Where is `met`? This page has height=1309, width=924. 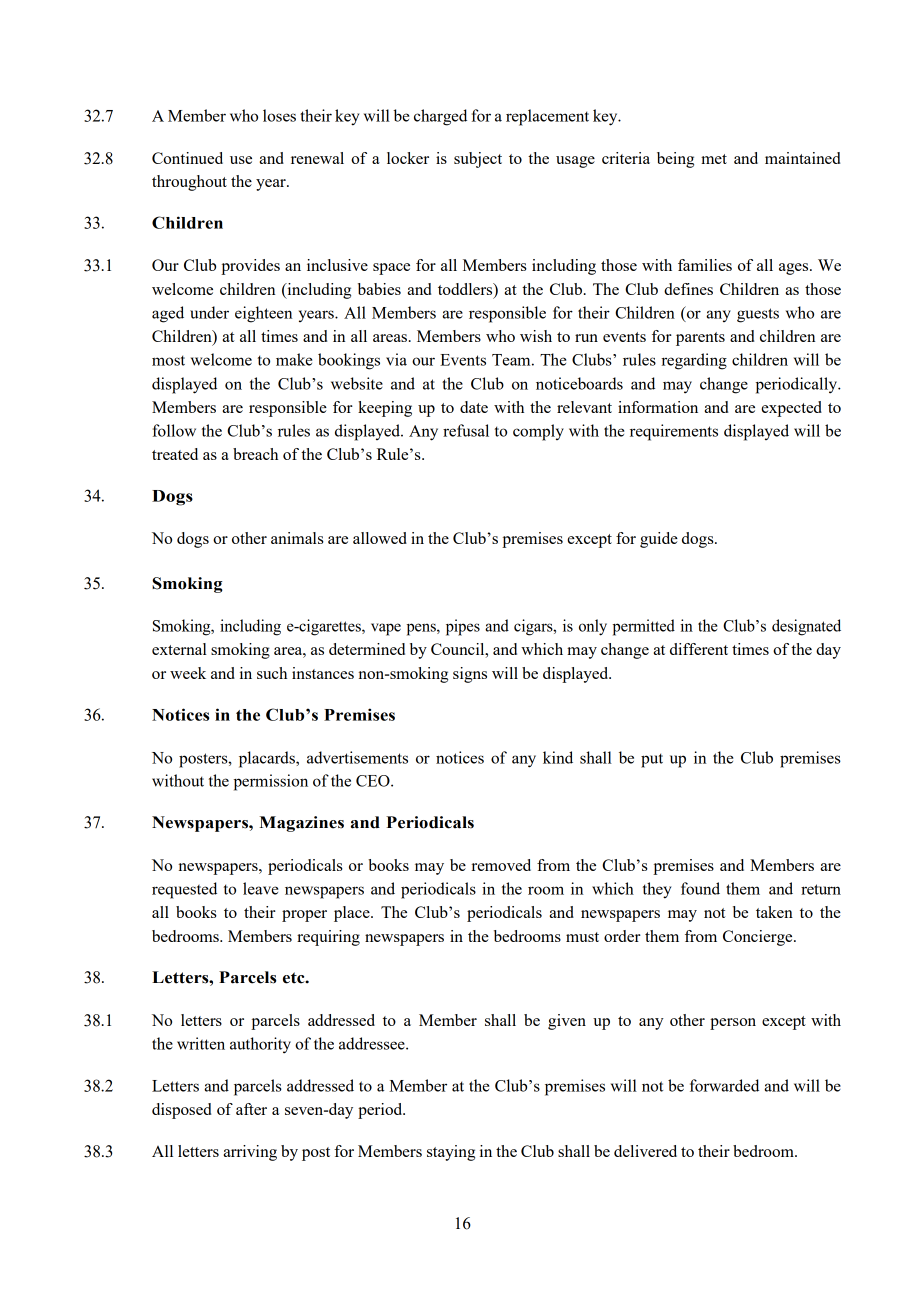
met is located at coordinates (714, 159).
